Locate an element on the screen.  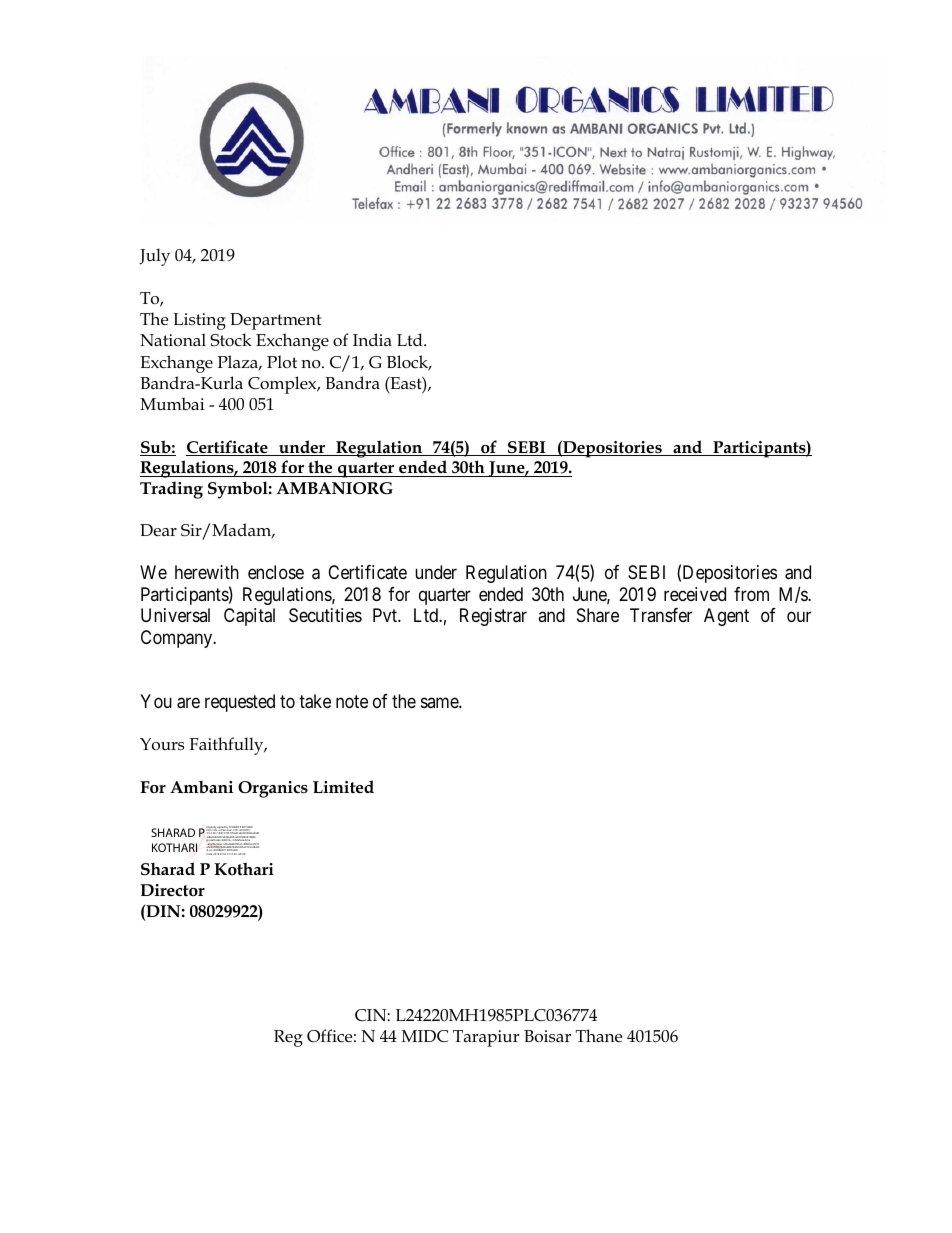
Director is located at coordinates (172, 890).
